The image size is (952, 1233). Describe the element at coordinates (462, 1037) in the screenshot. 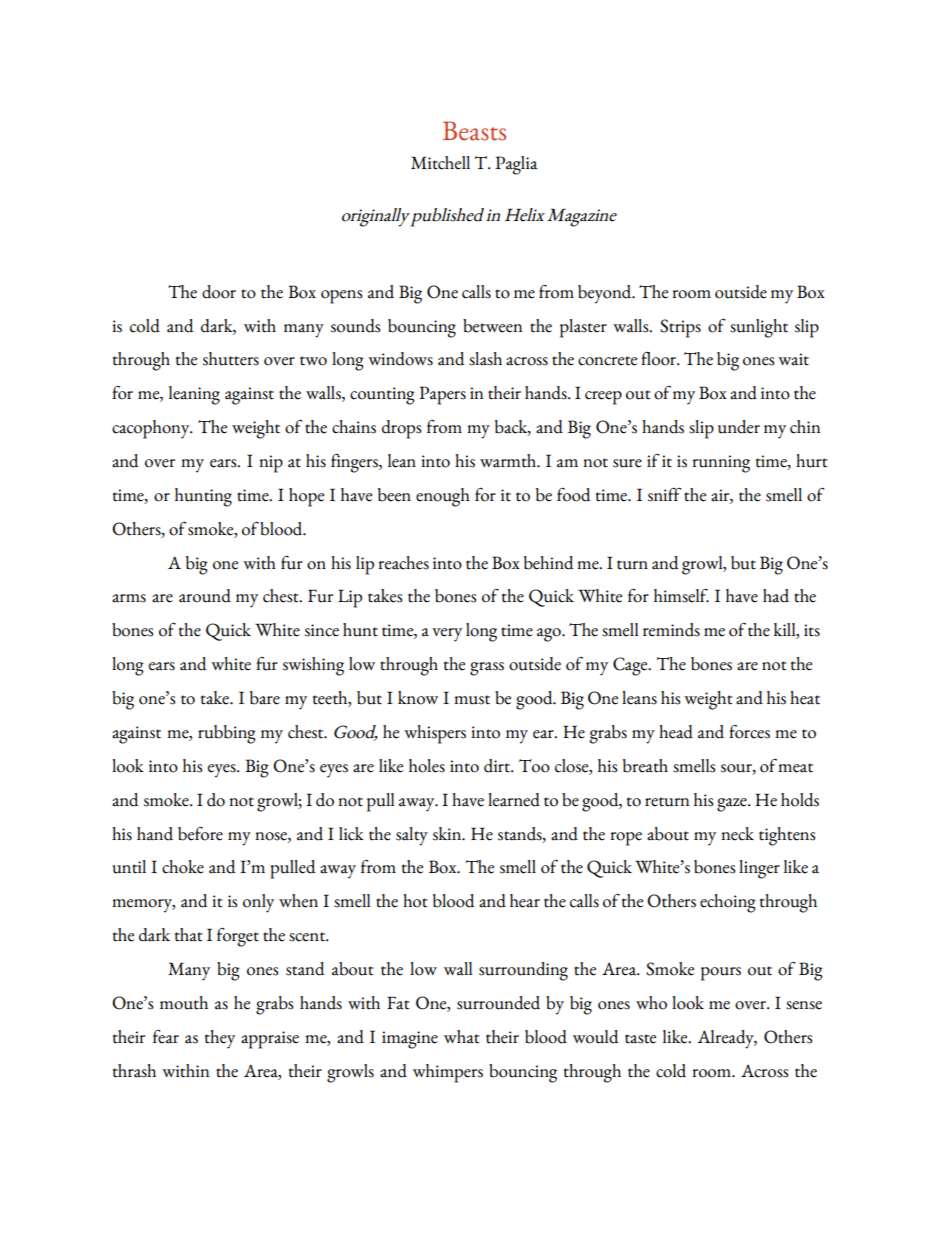

I see `what` at that location.
